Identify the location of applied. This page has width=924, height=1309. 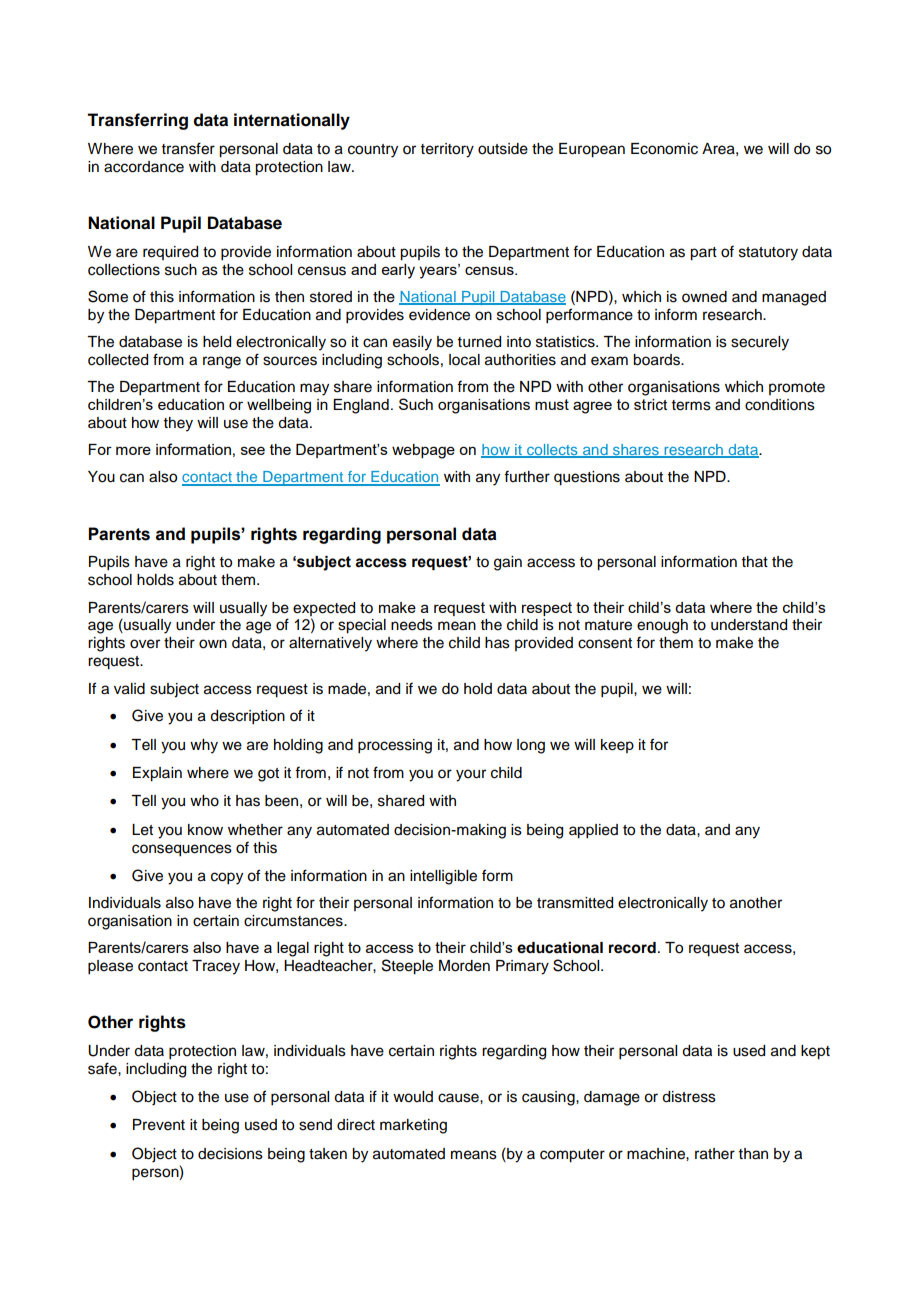
(593, 831).
